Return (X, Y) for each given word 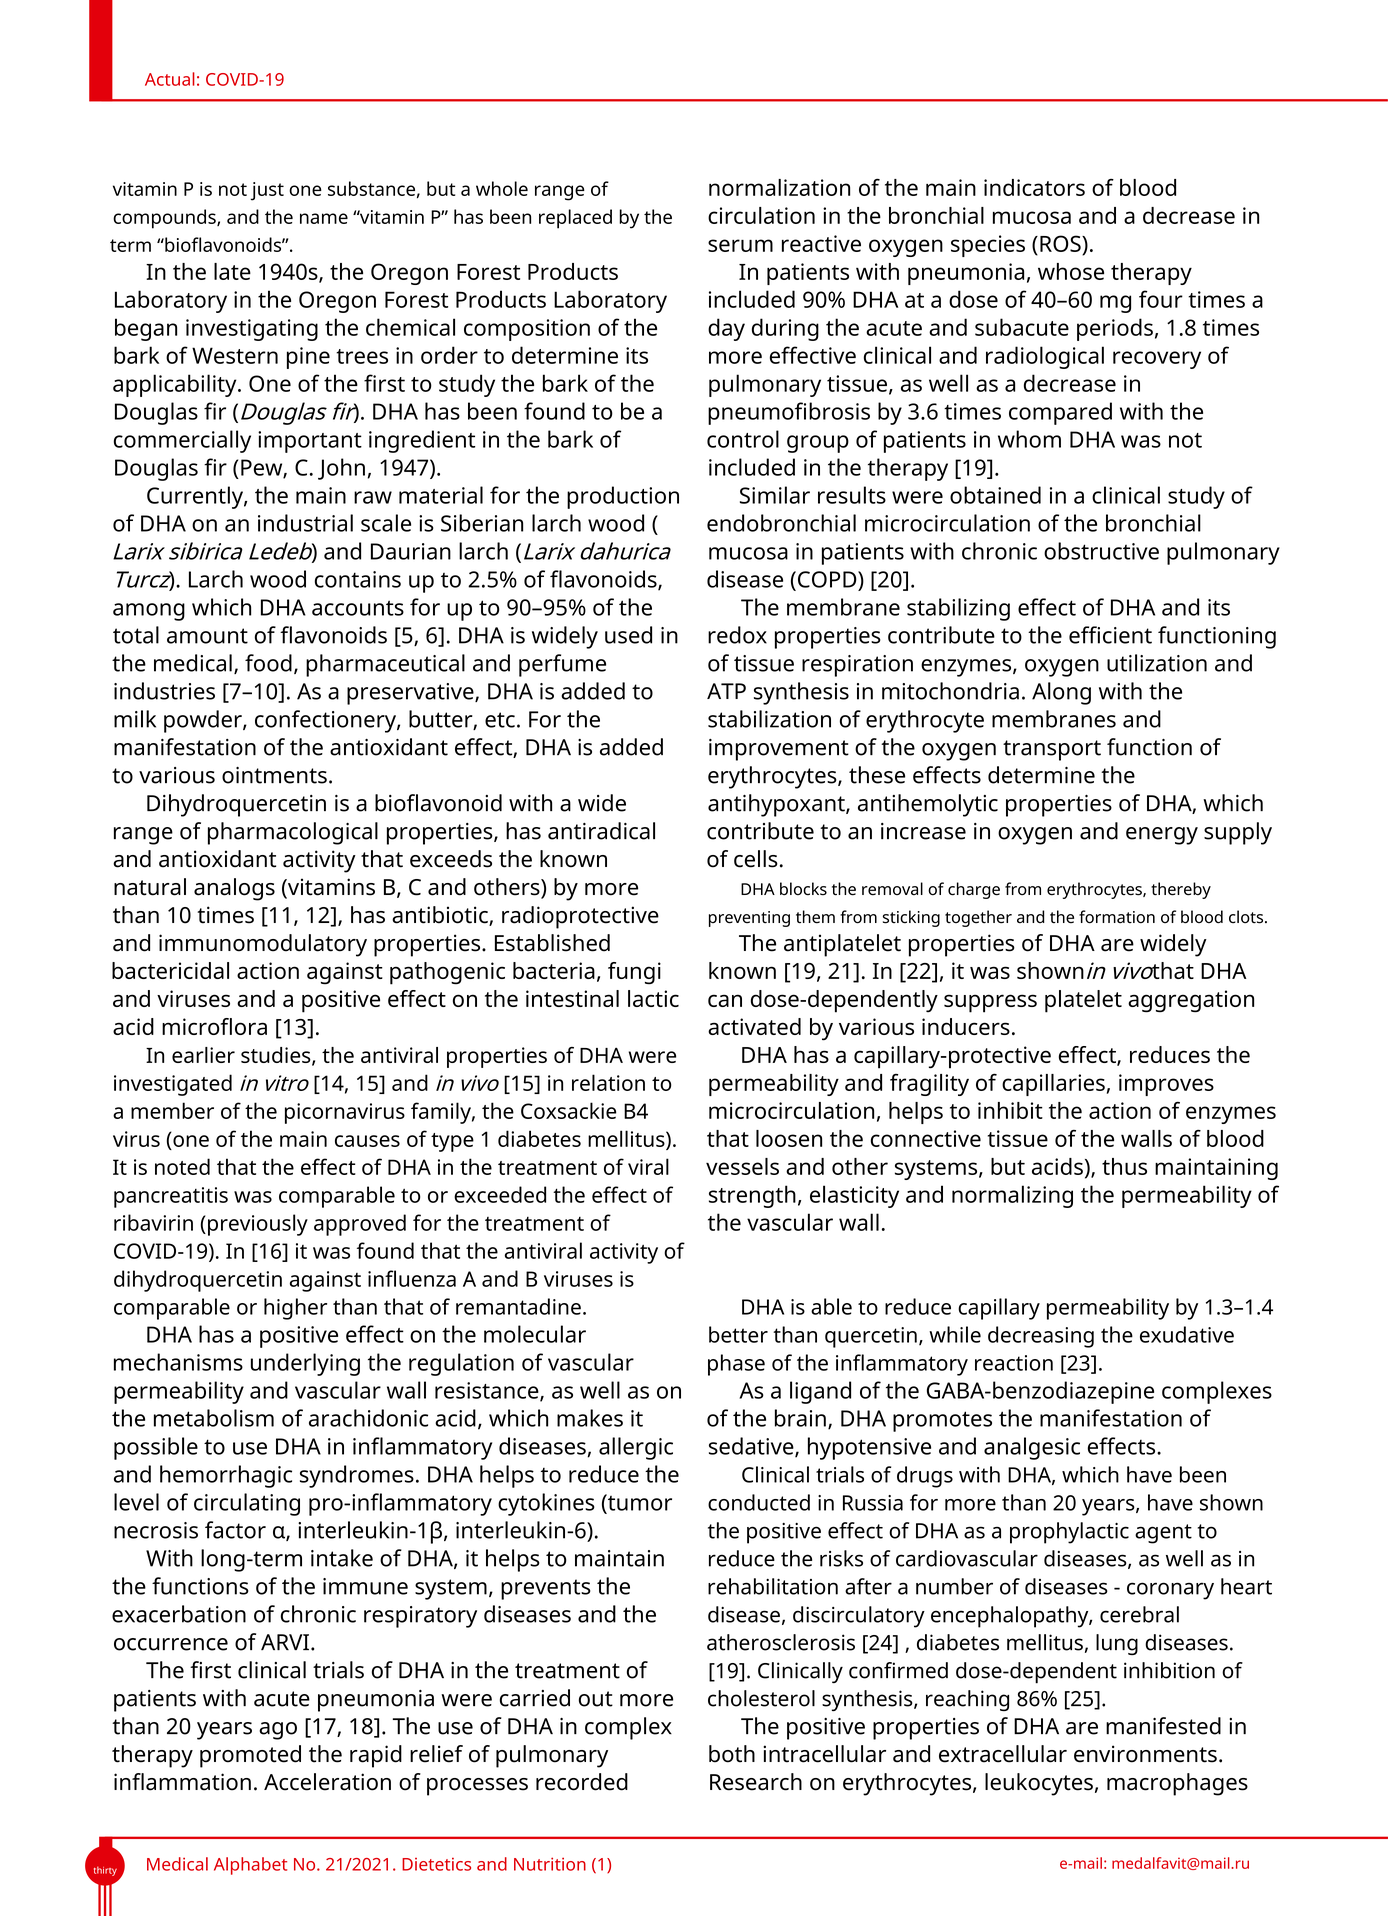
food (268, 663)
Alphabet (250, 1866)
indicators (1034, 187)
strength (752, 1196)
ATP (726, 691)
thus (1124, 1166)
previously (258, 1225)
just (267, 191)
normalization (779, 187)
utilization (1157, 663)
